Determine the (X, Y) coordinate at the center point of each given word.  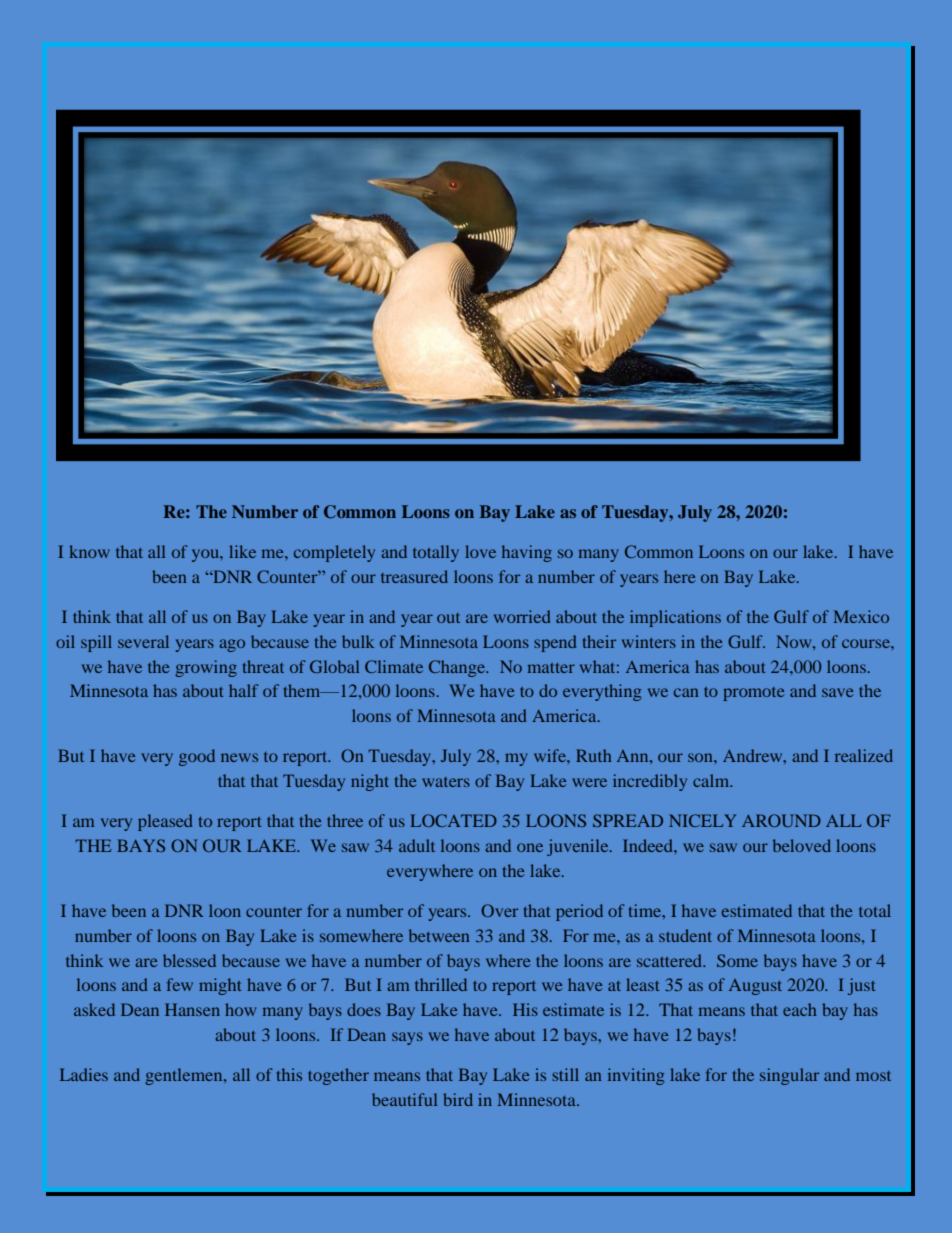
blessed (189, 960)
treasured (414, 576)
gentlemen (185, 1076)
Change (458, 668)
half (244, 690)
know (89, 551)
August (755, 987)
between (439, 935)
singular (789, 1076)
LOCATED (453, 820)
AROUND (781, 820)
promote (754, 694)
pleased (165, 822)
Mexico (861, 616)
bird (458, 1099)
